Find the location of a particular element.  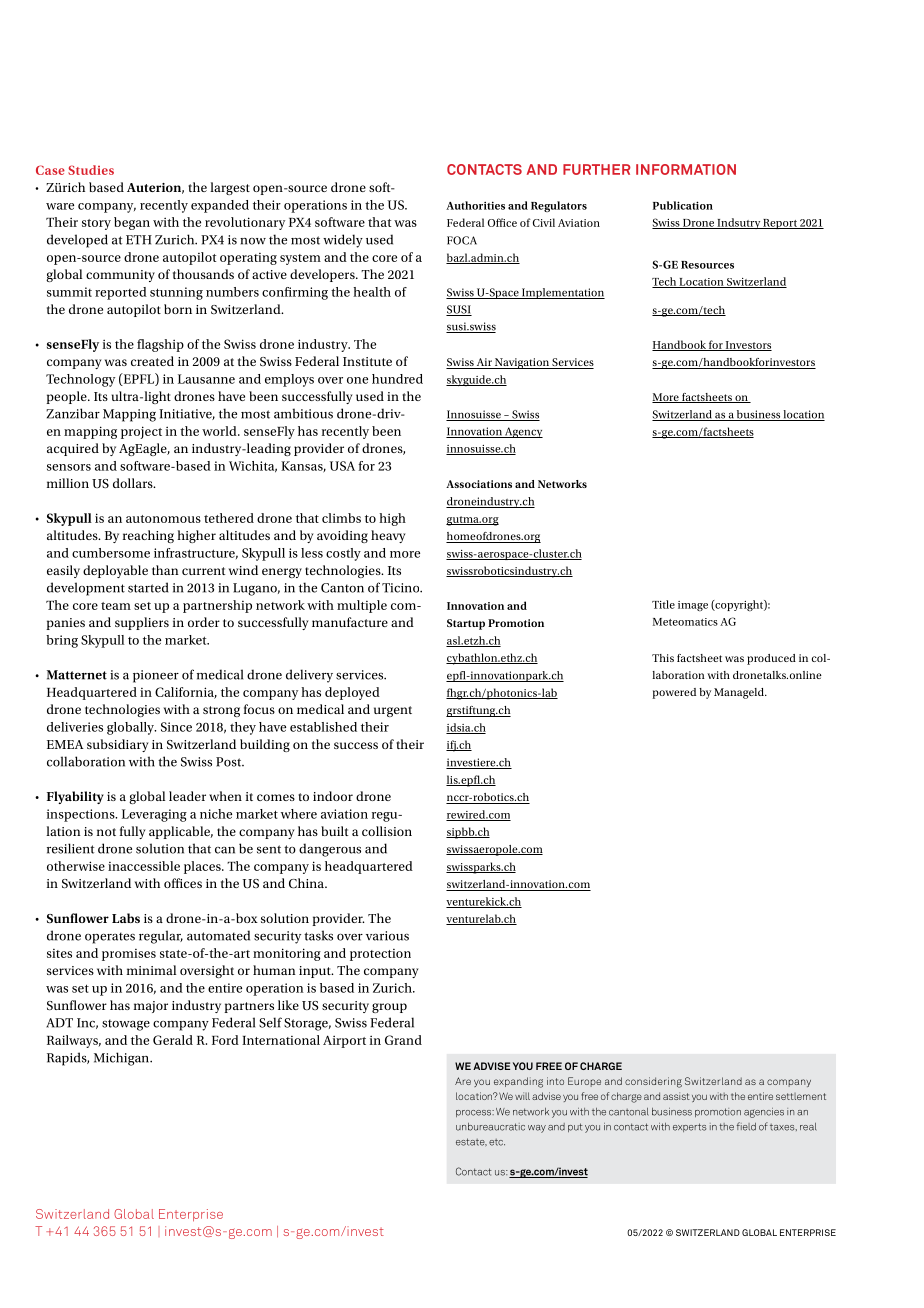

heavy is located at coordinates (388, 536).
